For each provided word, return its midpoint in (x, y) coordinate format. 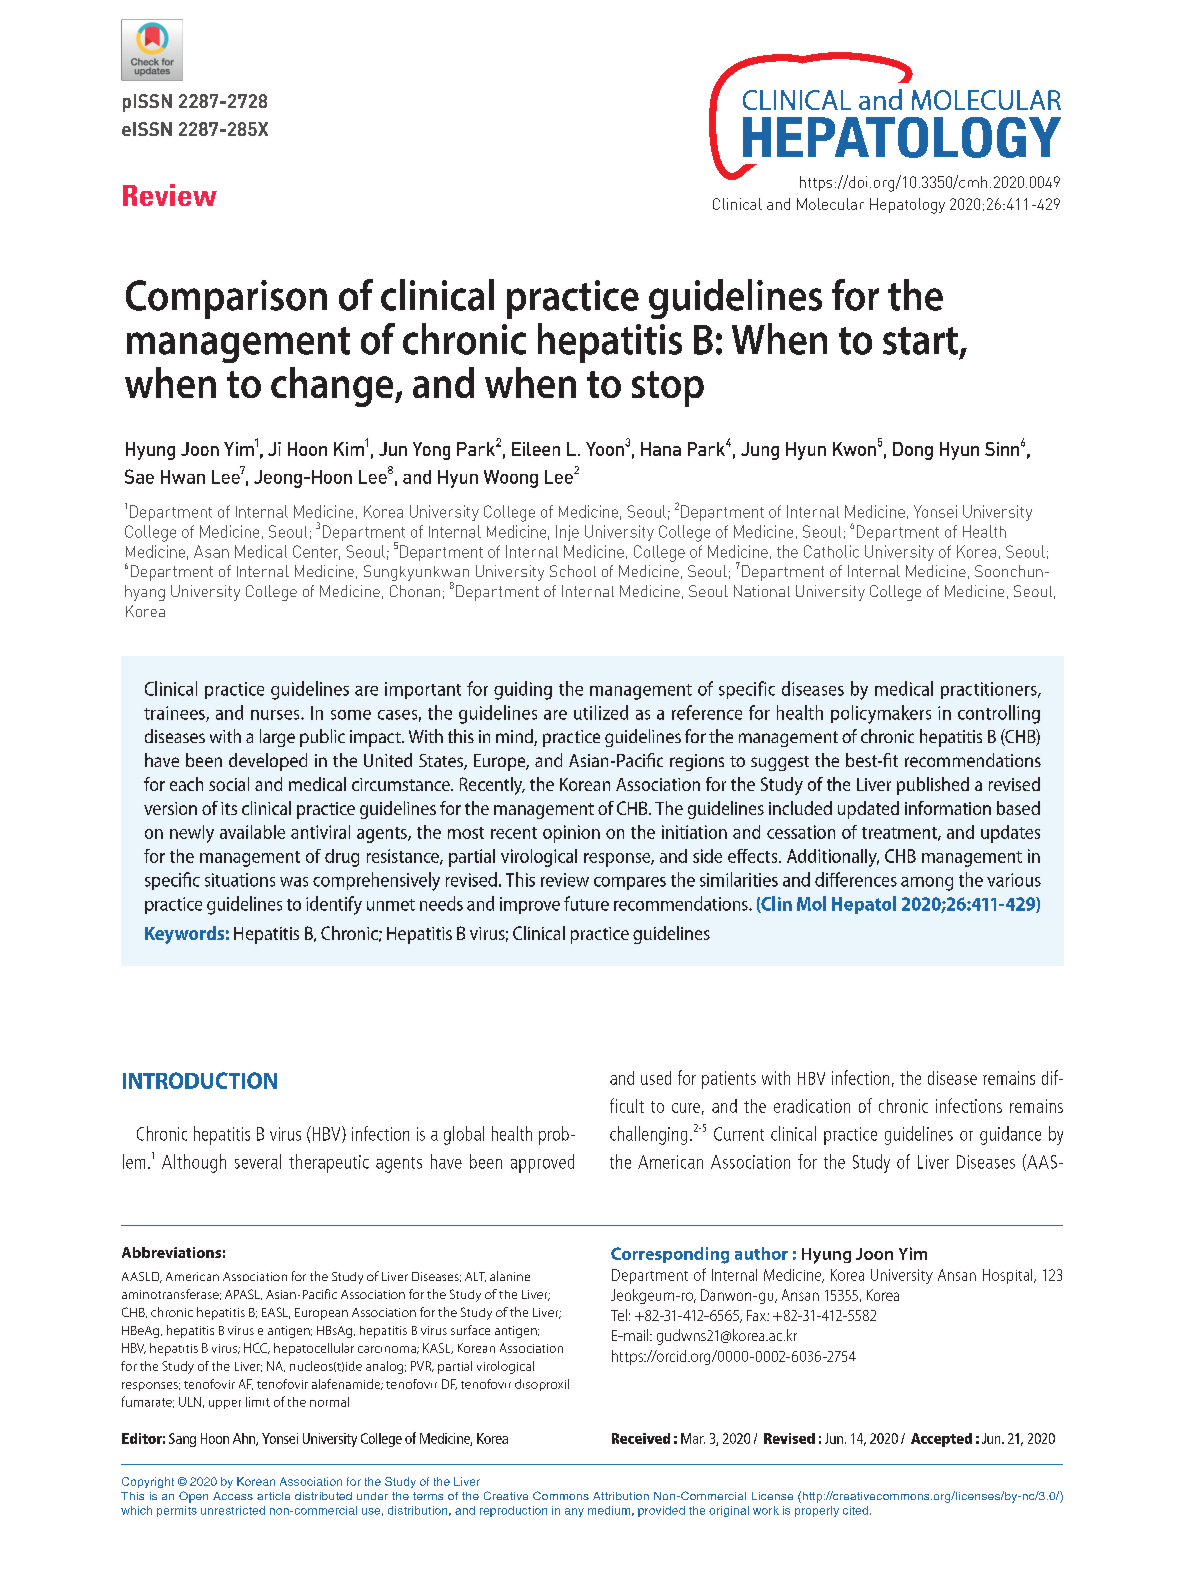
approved (542, 1163)
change (333, 387)
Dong (913, 451)
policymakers (881, 714)
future (586, 903)
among (927, 884)
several (258, 1161)
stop (668, 389)
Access (233, 1496)
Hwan (183, 477)
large (277, 738)
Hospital (1009, 1276)
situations (240, 880)
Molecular (830, 204)
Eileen (536, 449)
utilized (601, 712)
